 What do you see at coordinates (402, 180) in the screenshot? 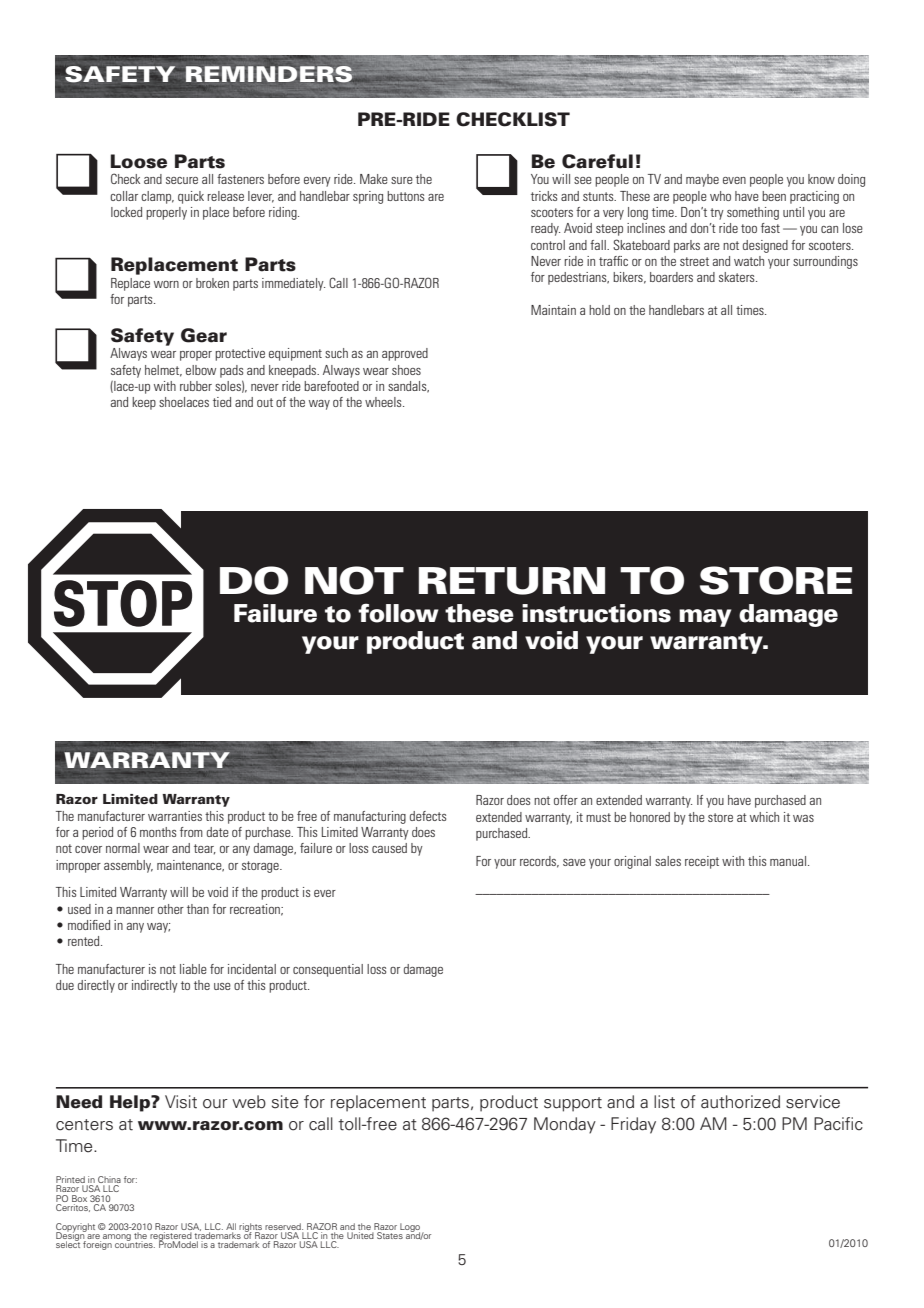
I see `sure` at bounding box center [402, 180].
